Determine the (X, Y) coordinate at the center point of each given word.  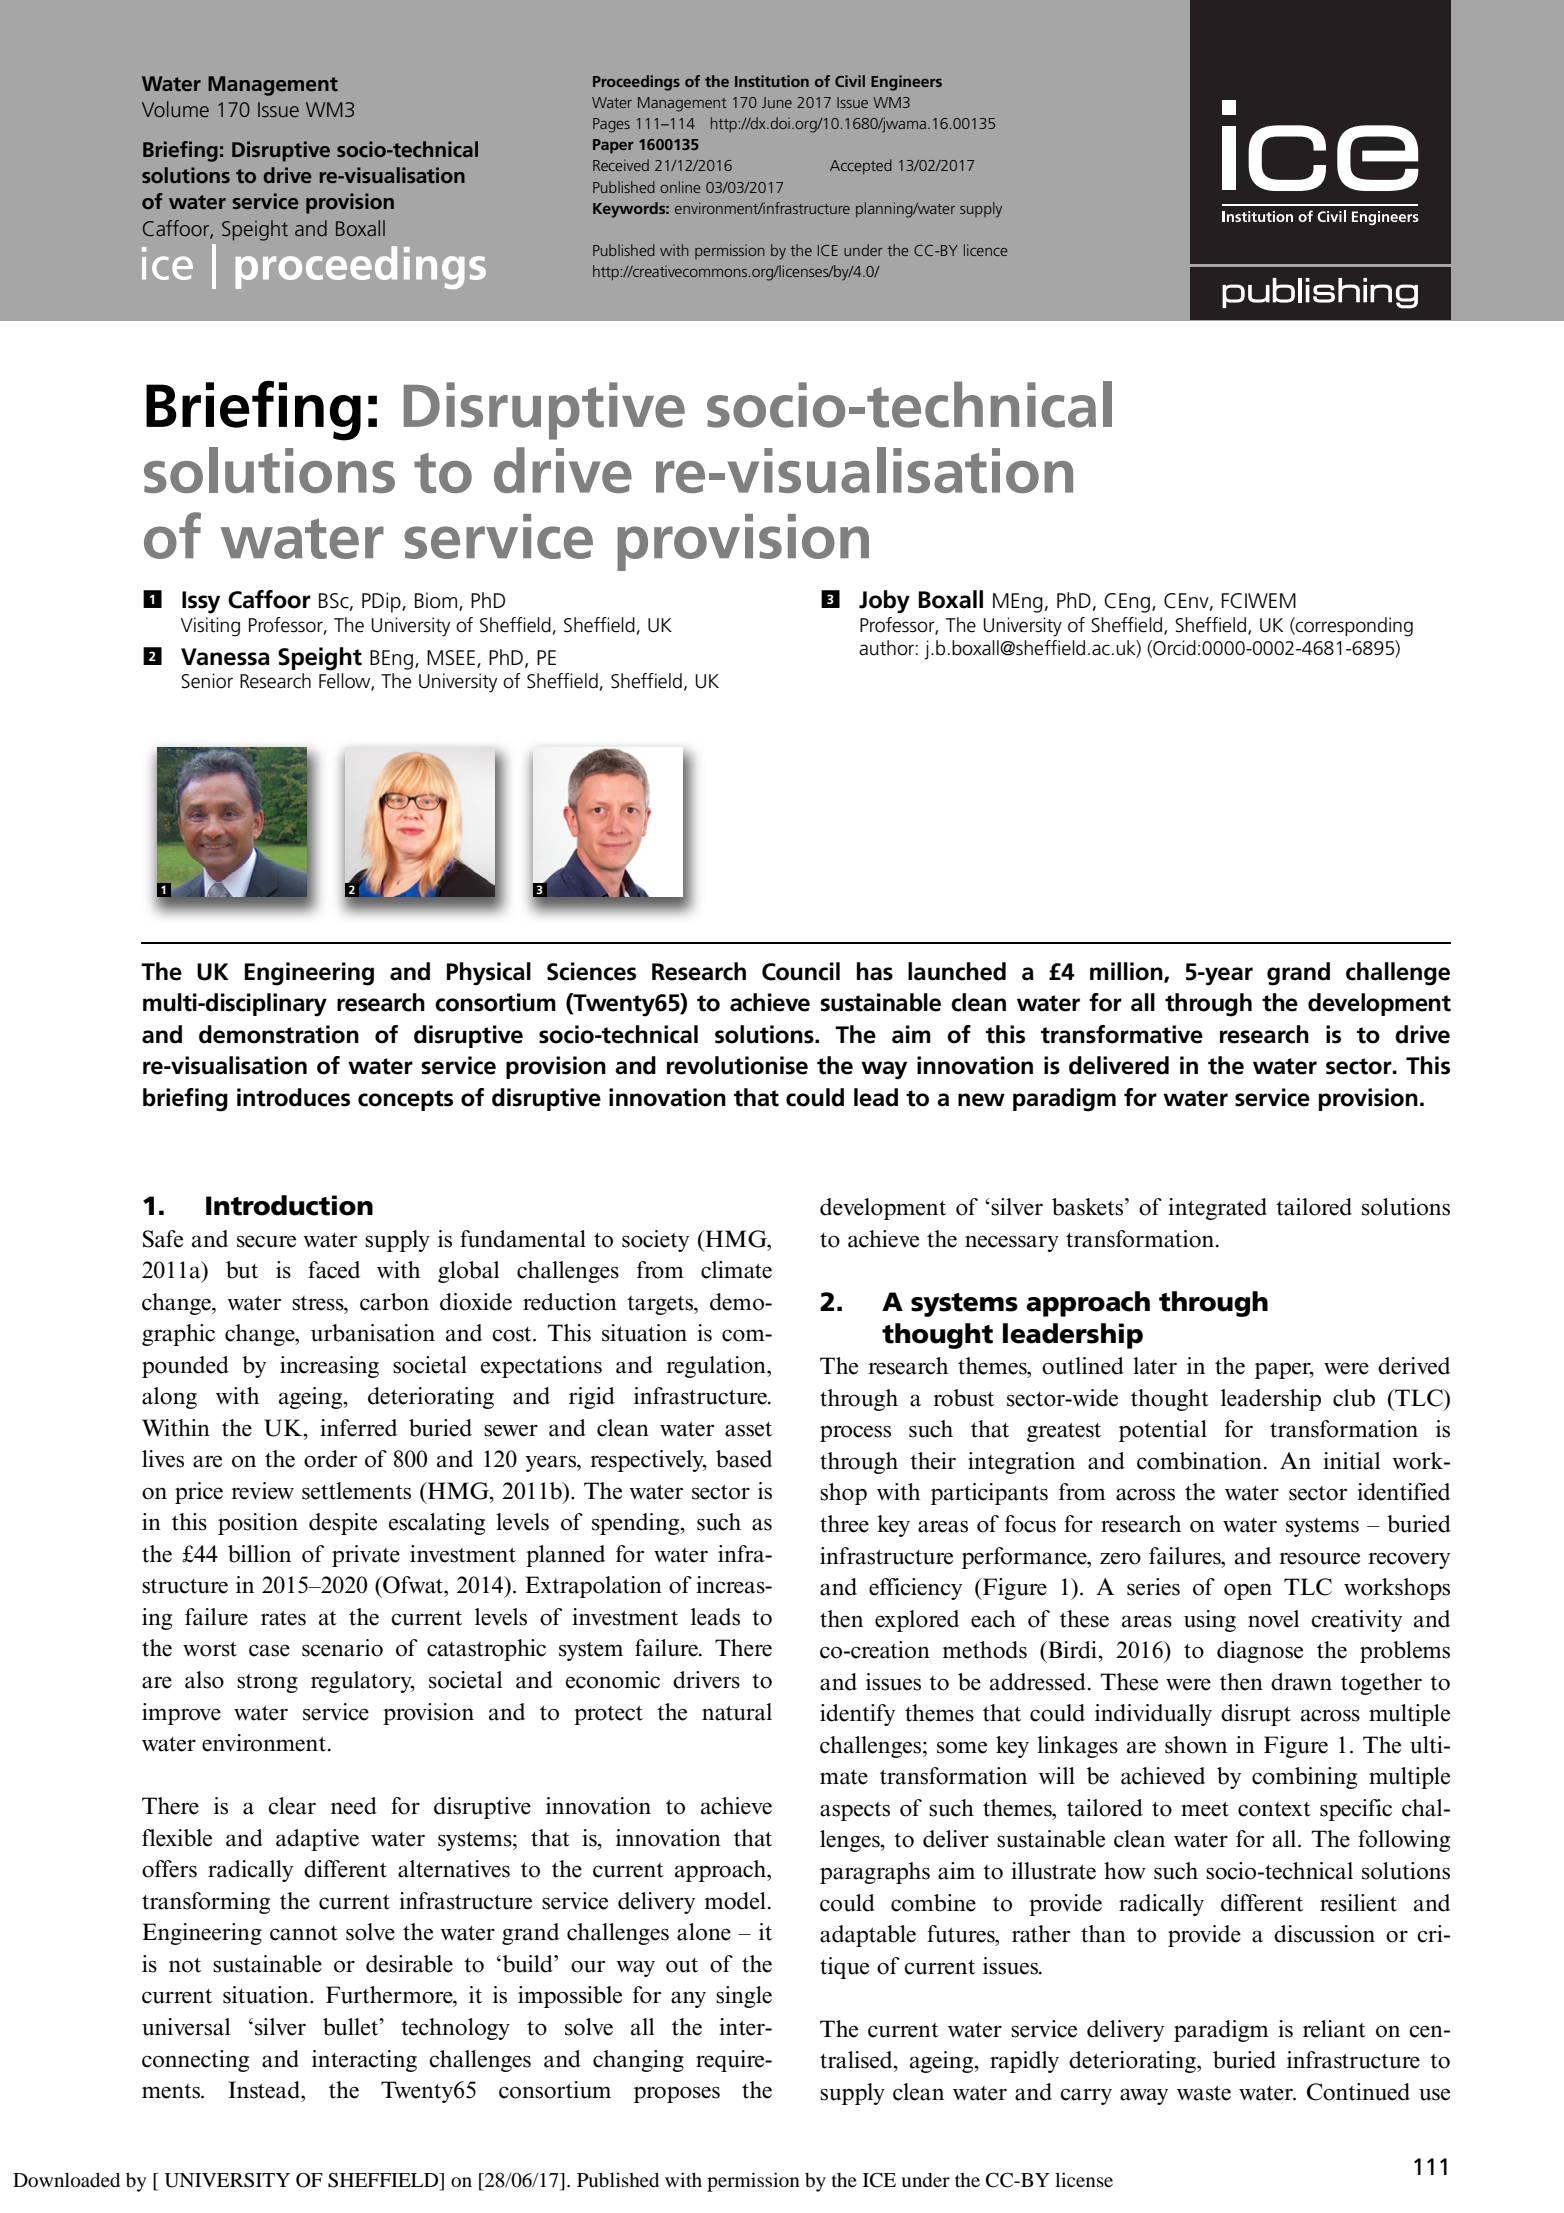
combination (1199, 1461)
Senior (207, 681)
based (744, 1459)
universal (186, 2027)
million (1127, 972)
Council (801, 971)
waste (1204, 2093)
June (777, 102)
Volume (175, 109)
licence (986, 250)
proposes (677, 2094)
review (262, 1491)
